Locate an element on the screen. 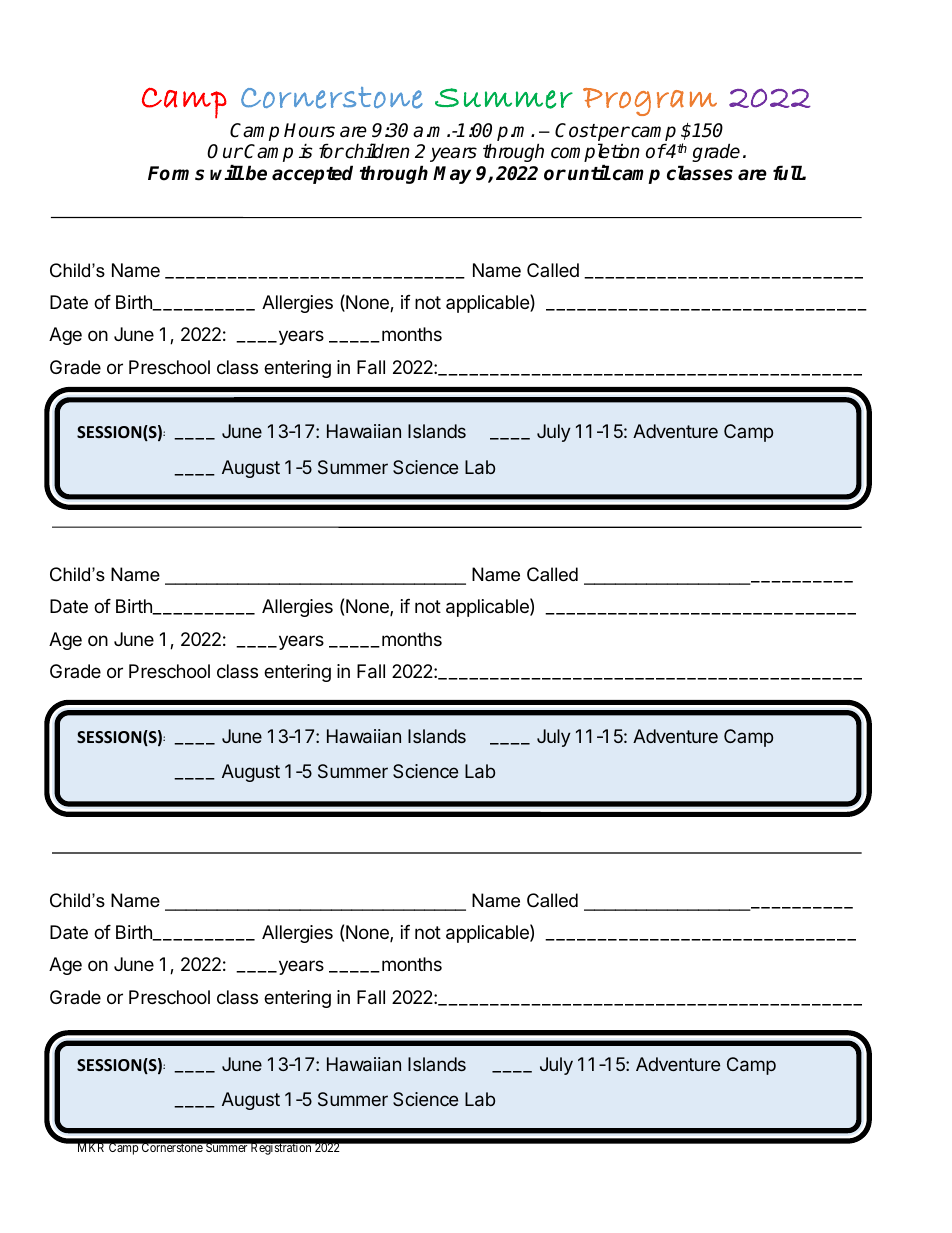 The image size is (952, 1233). Cost is located at coordinates (576, 130).
